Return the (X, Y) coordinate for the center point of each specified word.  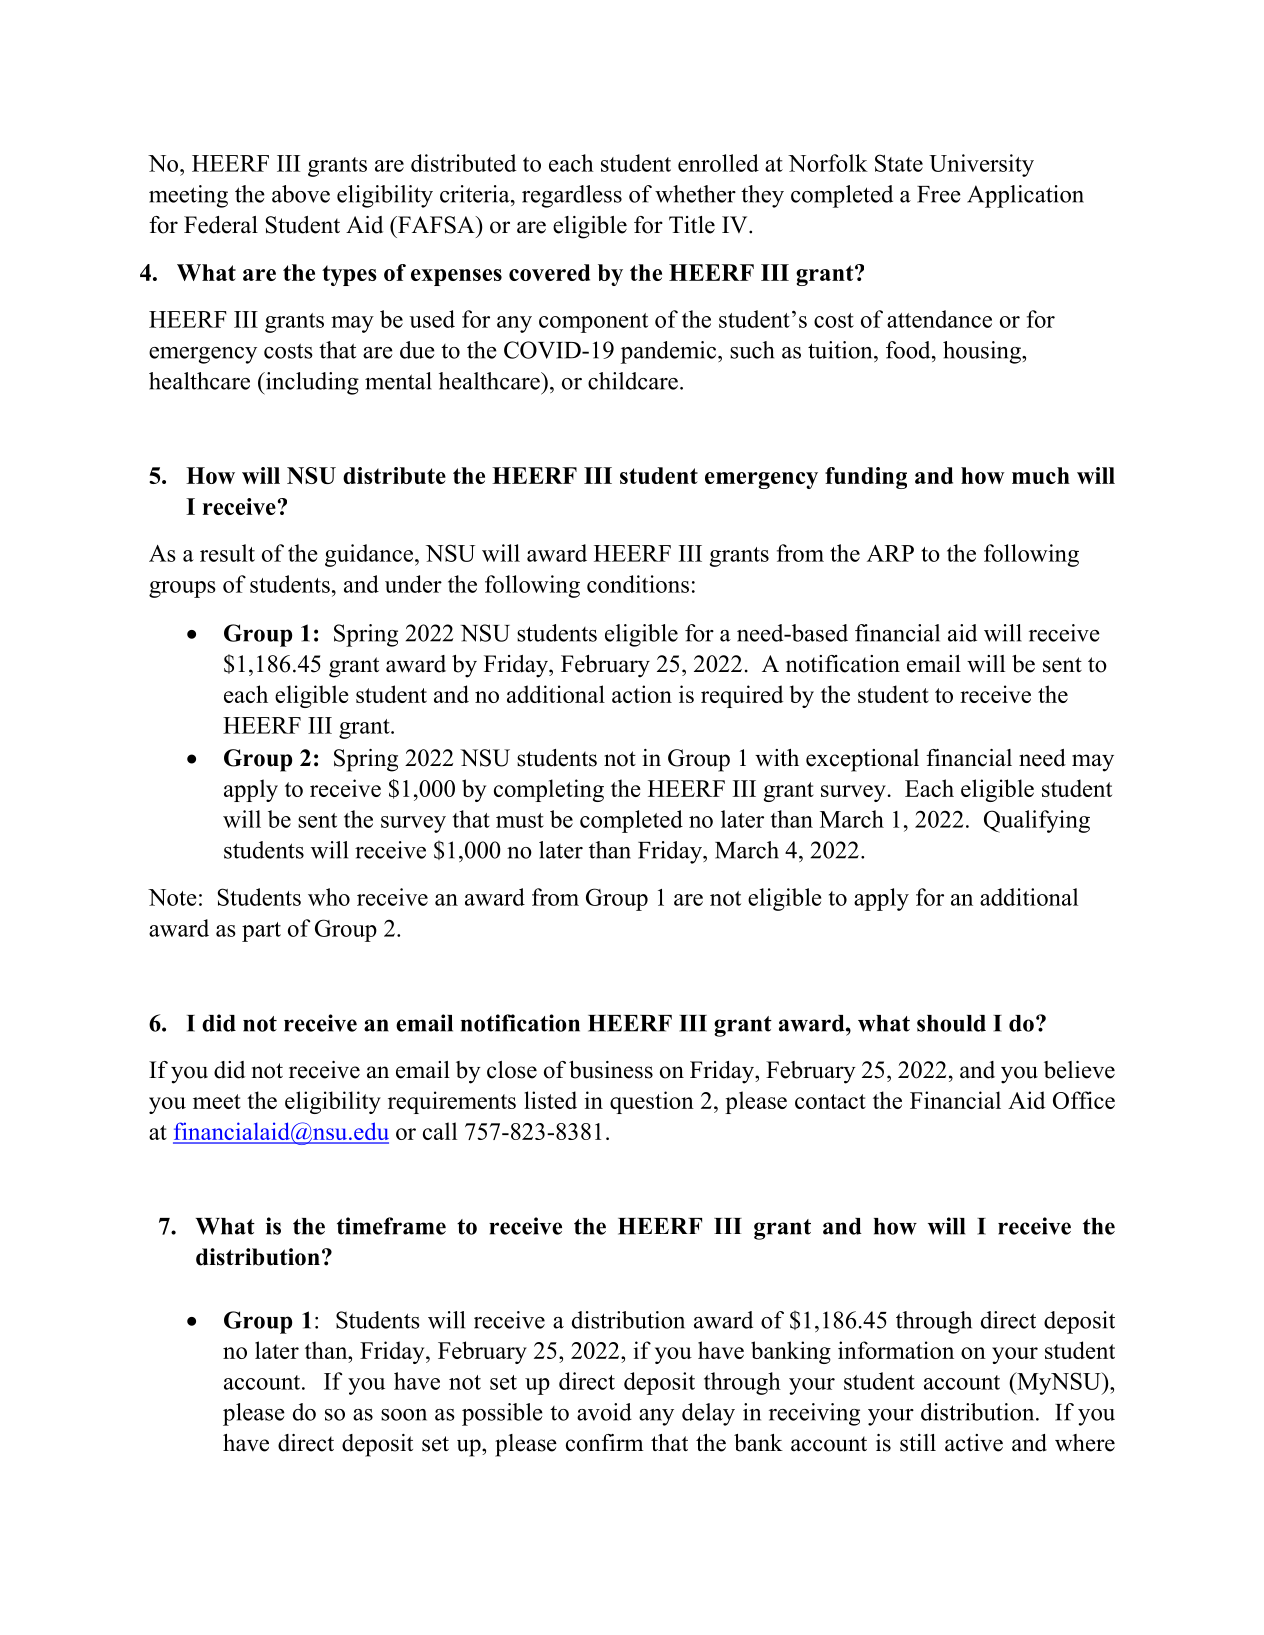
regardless (572, 196)
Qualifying (1037, 821)
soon (404, 1415)
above (301, 194)
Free (939, 194)
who (329, 897)
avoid (604, 1412)
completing (549, 790)
